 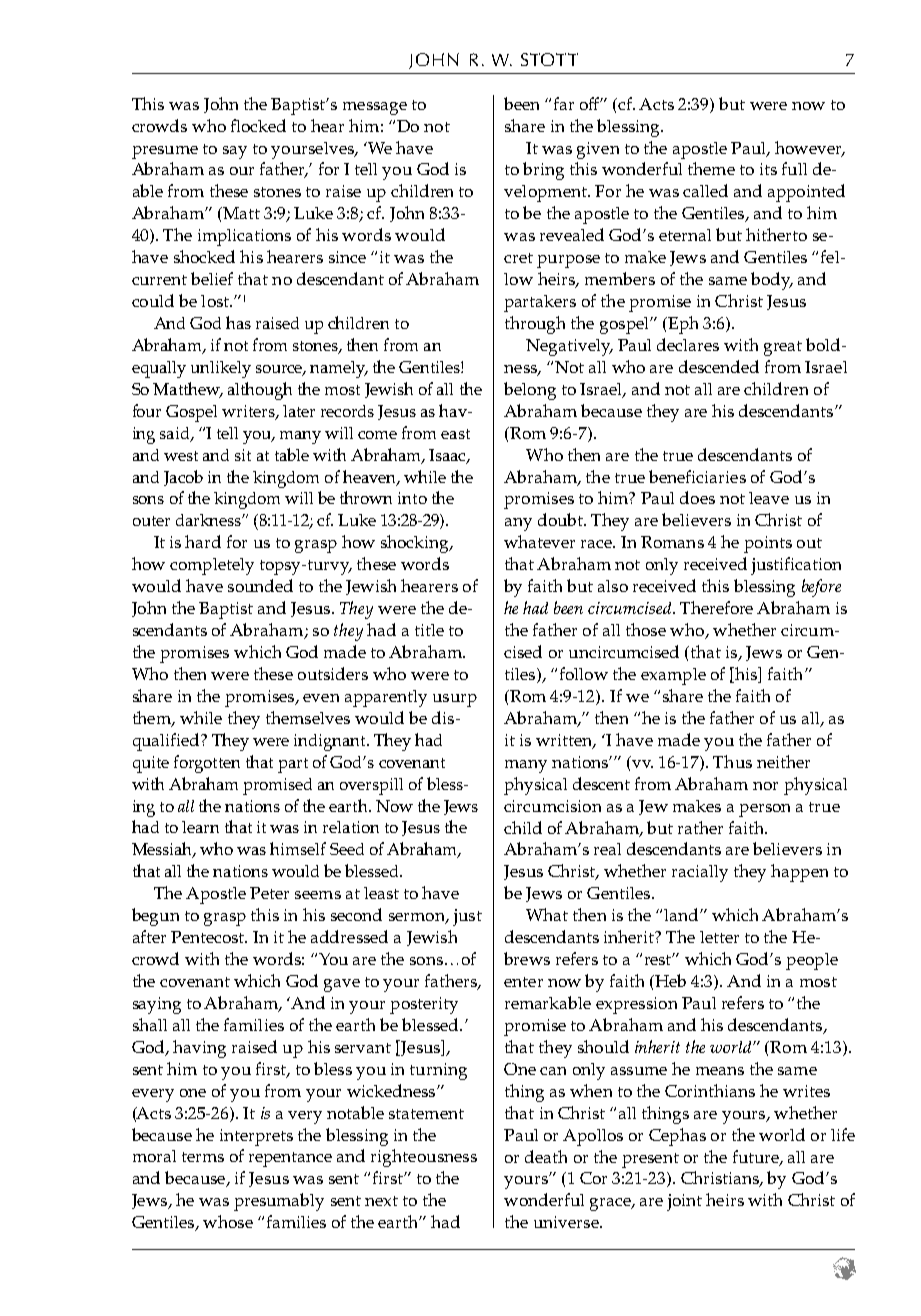 I want to click on STOTT, so click(x=549, y=59).
